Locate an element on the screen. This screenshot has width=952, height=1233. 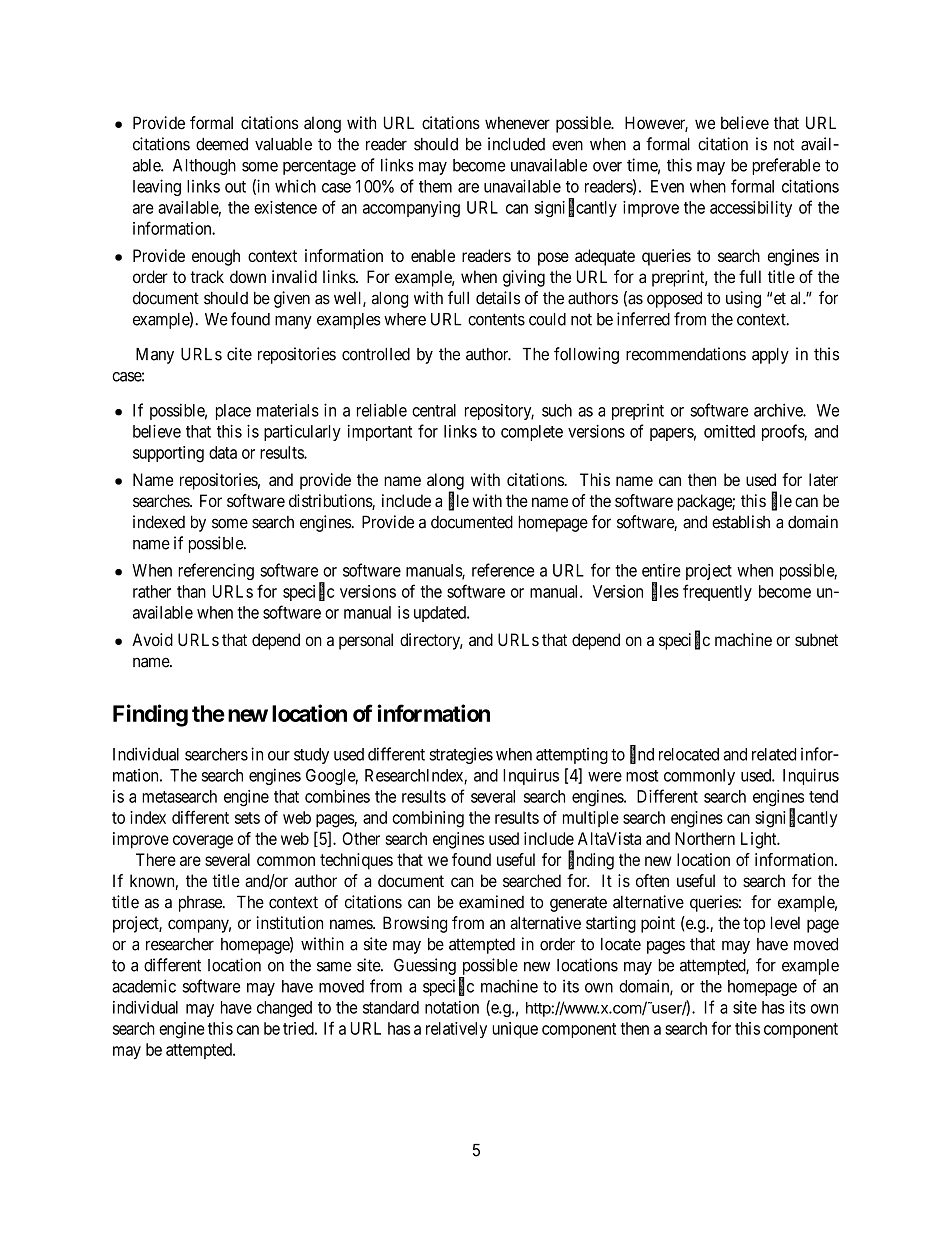
referencing is located at coordinates (216, 571).
